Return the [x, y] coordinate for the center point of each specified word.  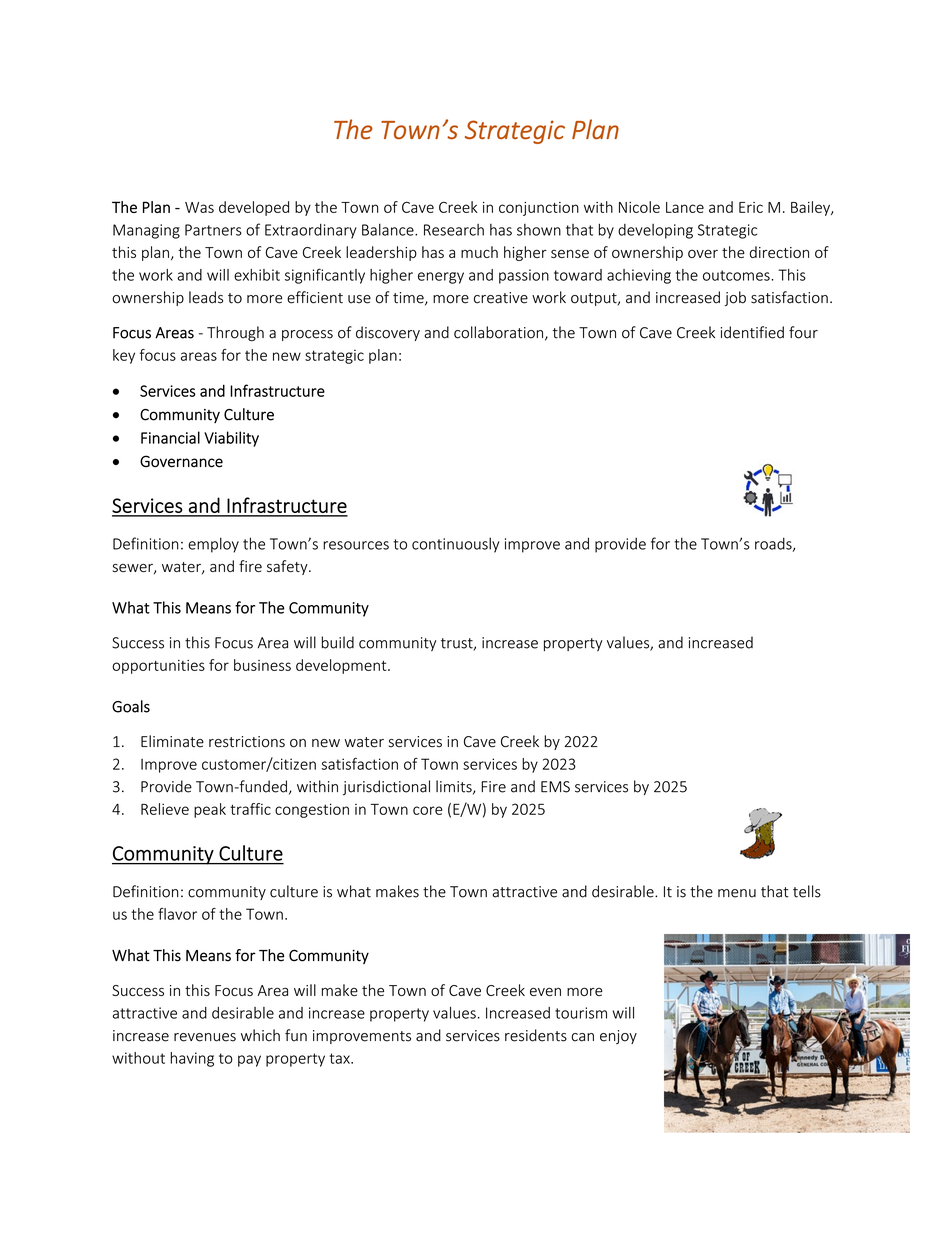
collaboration [498, 332]
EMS [555, 787]
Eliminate [172, 741]
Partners [213, 230]
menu [737, 893]
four [803, 332]
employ [213, 545]
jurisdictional [386, 788]
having [192, 1059]
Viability [231, 439]
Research [454, 230]
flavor [177, 914]
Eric [751, 207]
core [428, 810]
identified [752, 332]
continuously [456, 545]
